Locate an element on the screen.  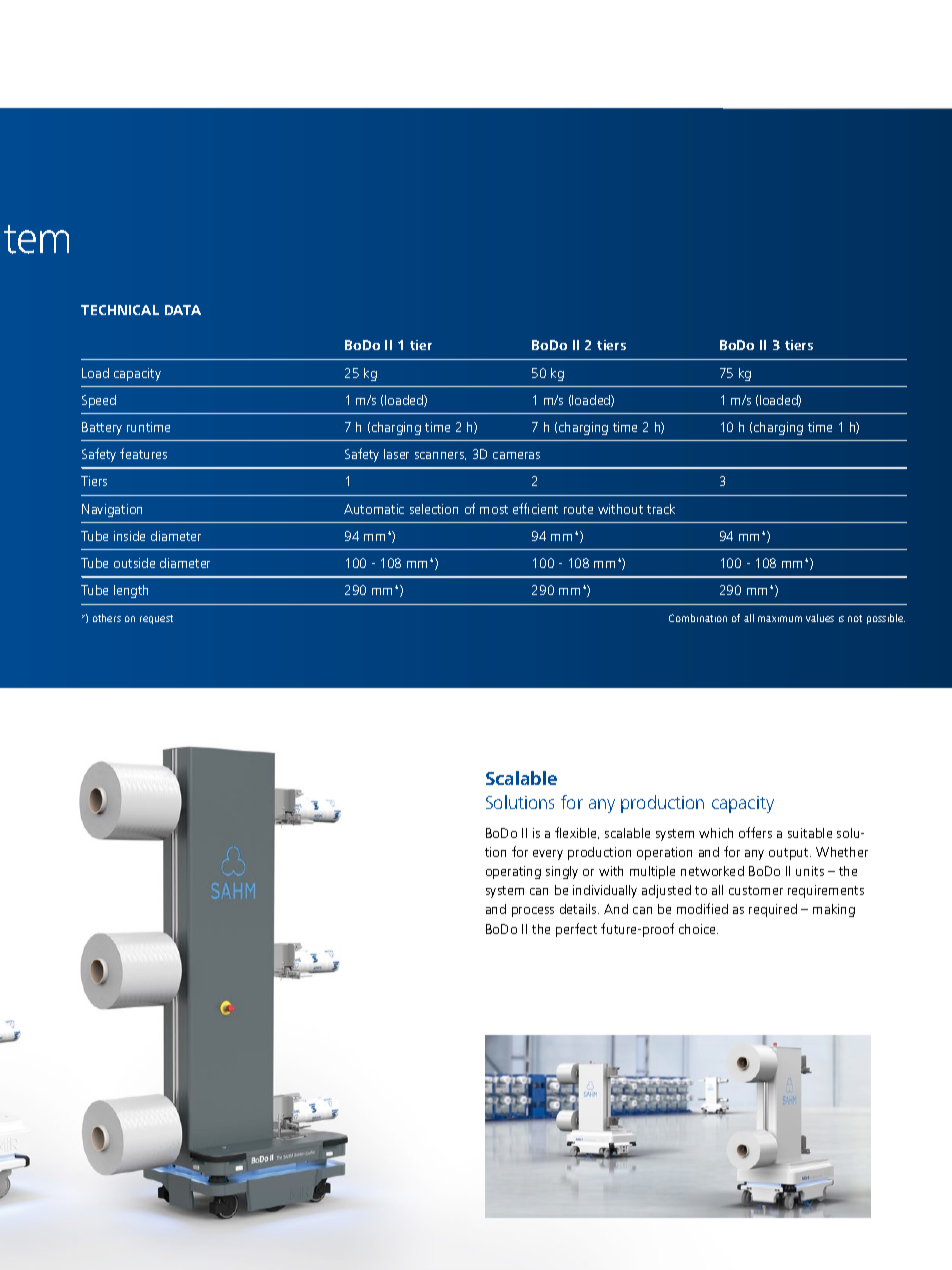
features is located at coordinates (143, 453).
